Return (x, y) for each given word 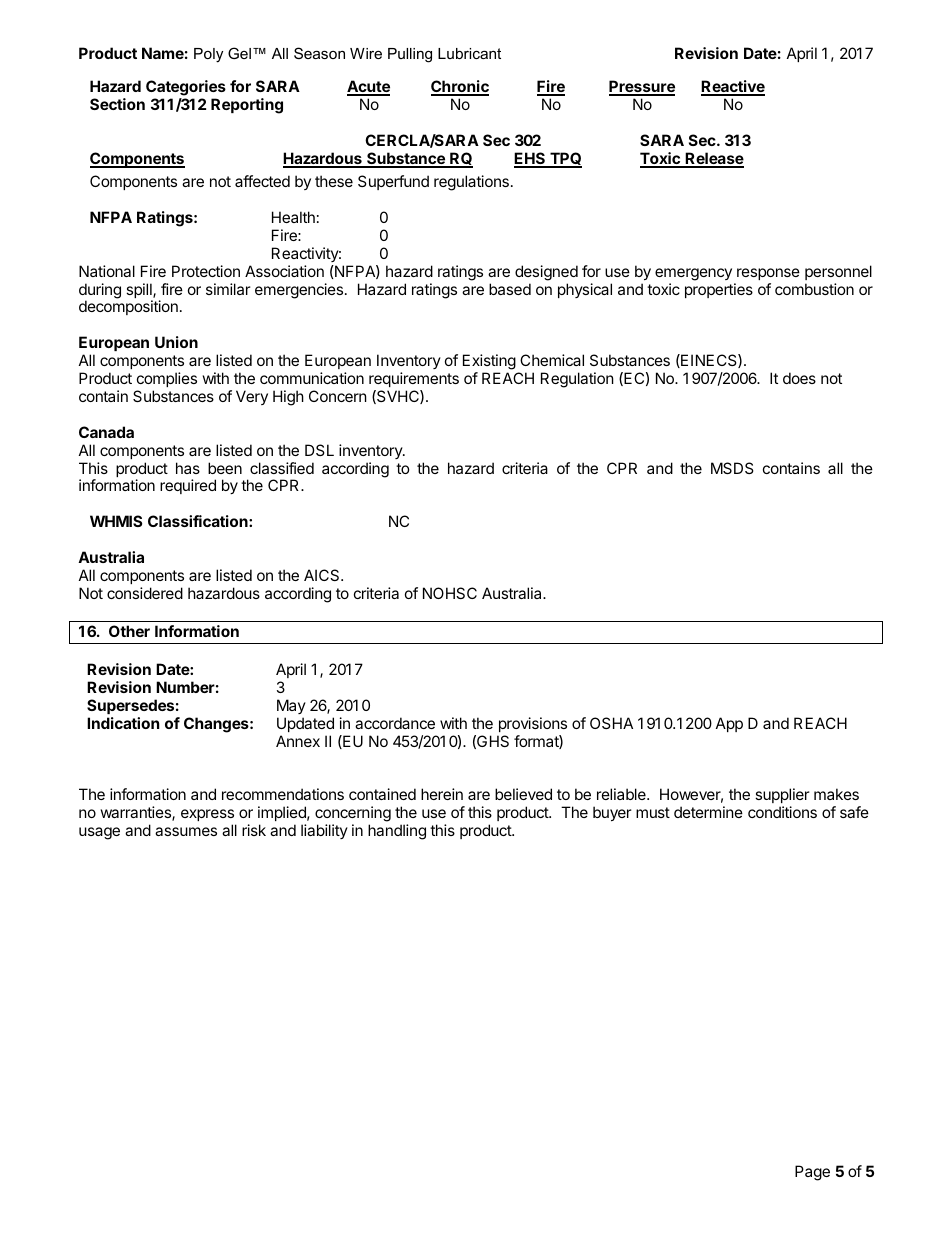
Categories (186, 88)
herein (442, 794)
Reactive (733, 87)
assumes (186, 831)
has (188, 468)
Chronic (460, 87)
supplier (782, 797)
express (208, 817)
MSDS (732, 468)
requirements (414, 379)
